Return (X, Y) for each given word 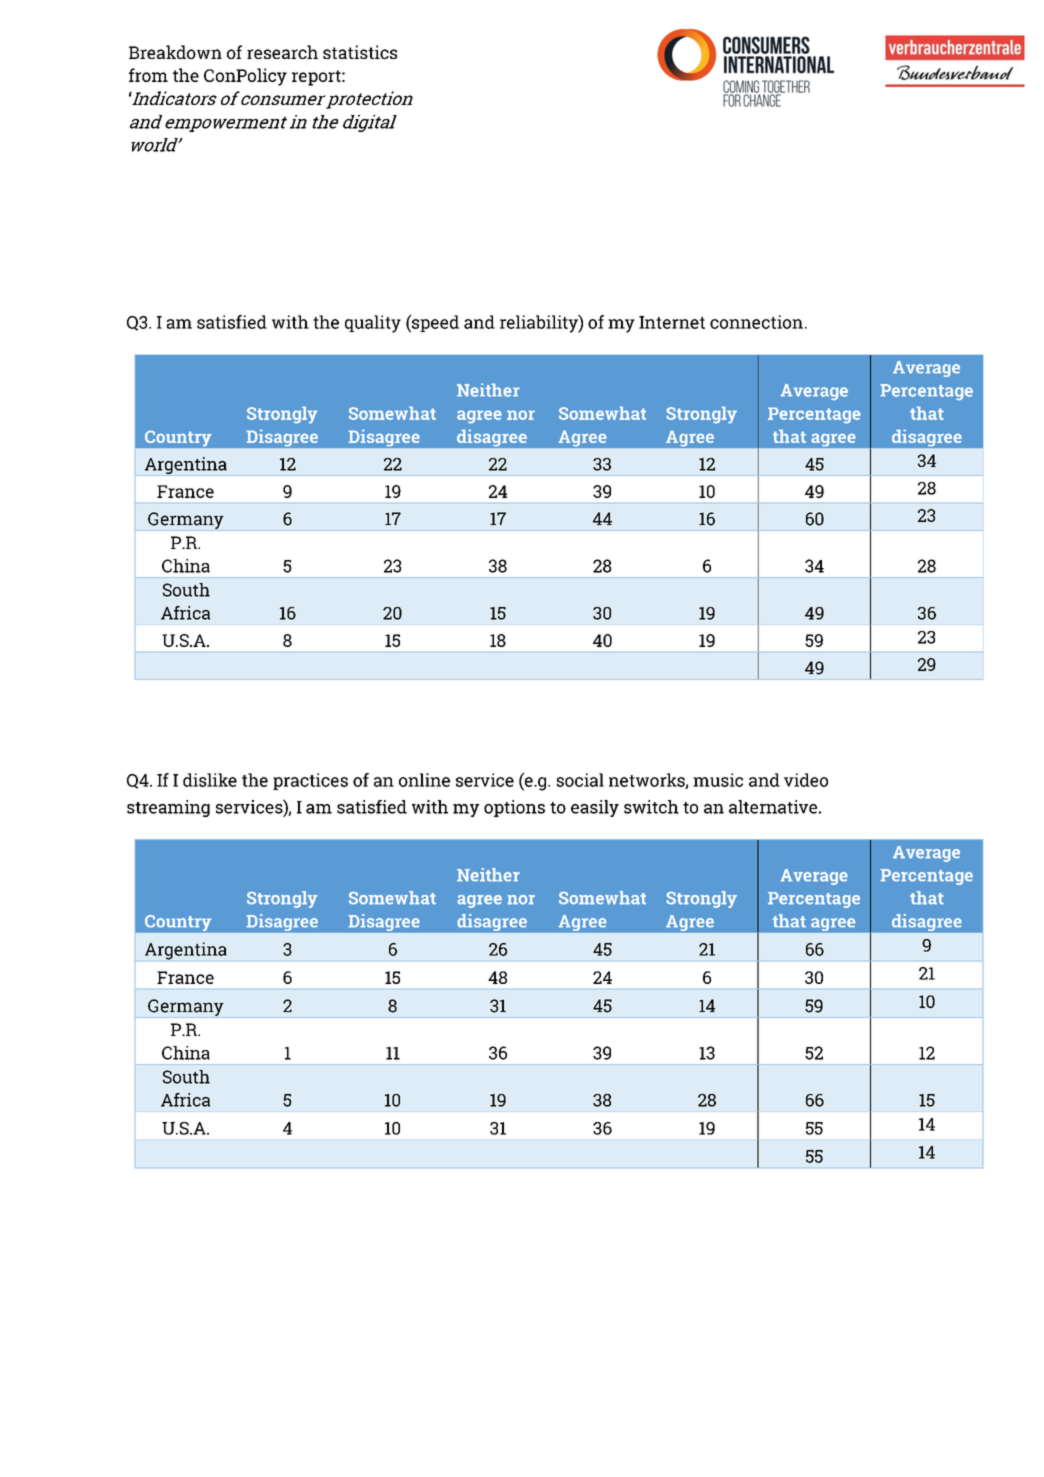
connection (756, 322)
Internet (672, 322)
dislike (210, 780)
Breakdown (175, 52)
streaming (168, 808)
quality (373, 324)
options (514, 808)
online (424, 780)
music (718, 780)
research (282, 52)
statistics (360, 52)
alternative (773, 807)
